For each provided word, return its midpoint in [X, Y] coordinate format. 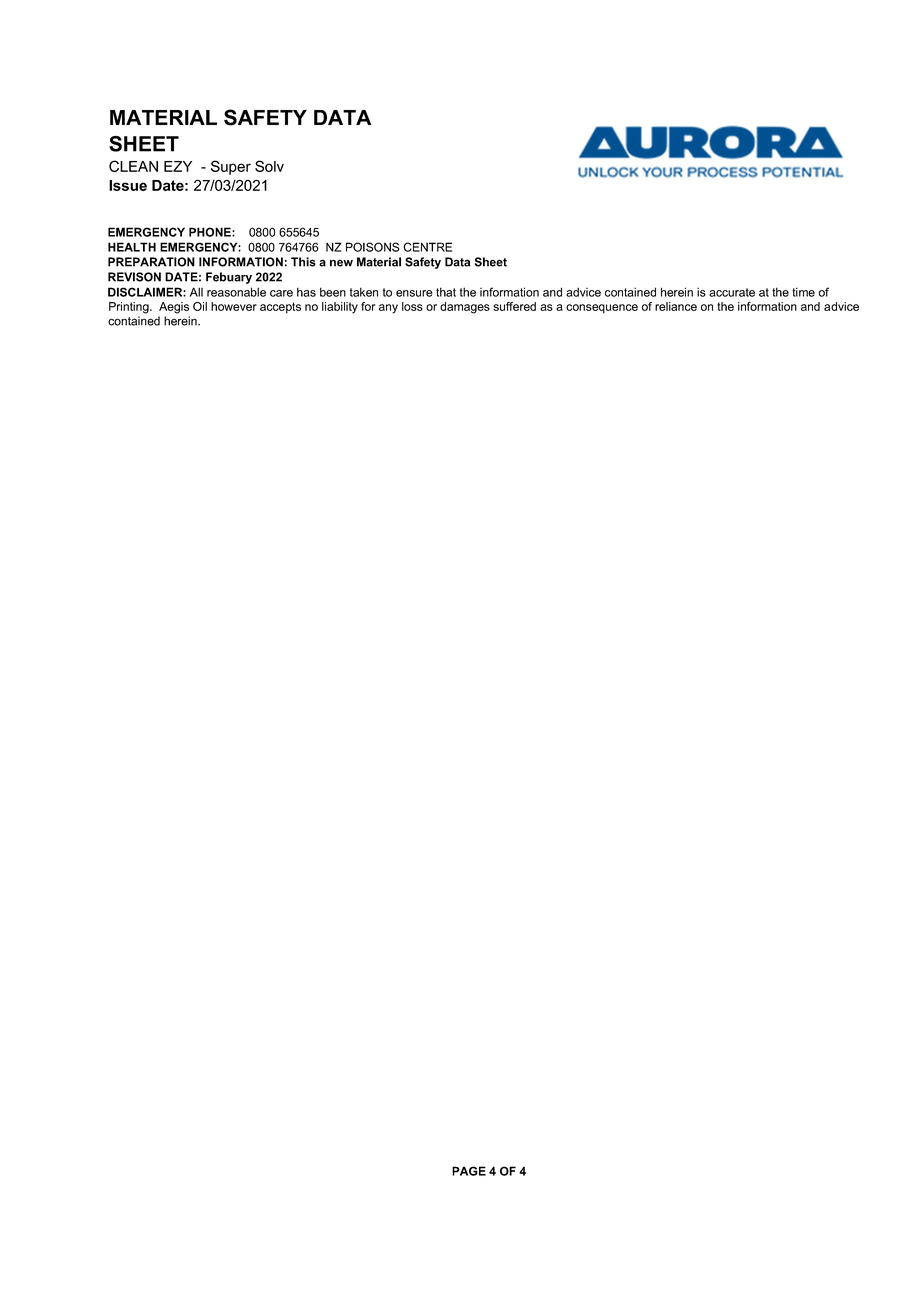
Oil [200, 306]
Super [231, 167]
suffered [514, 306]
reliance [676, 306]
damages [465, 308]
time [803, 292]
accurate [732, 292]
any [388, 309]
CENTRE [427, 247]
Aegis [174, 308]
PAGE [469, 1171]
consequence [602, 309]
